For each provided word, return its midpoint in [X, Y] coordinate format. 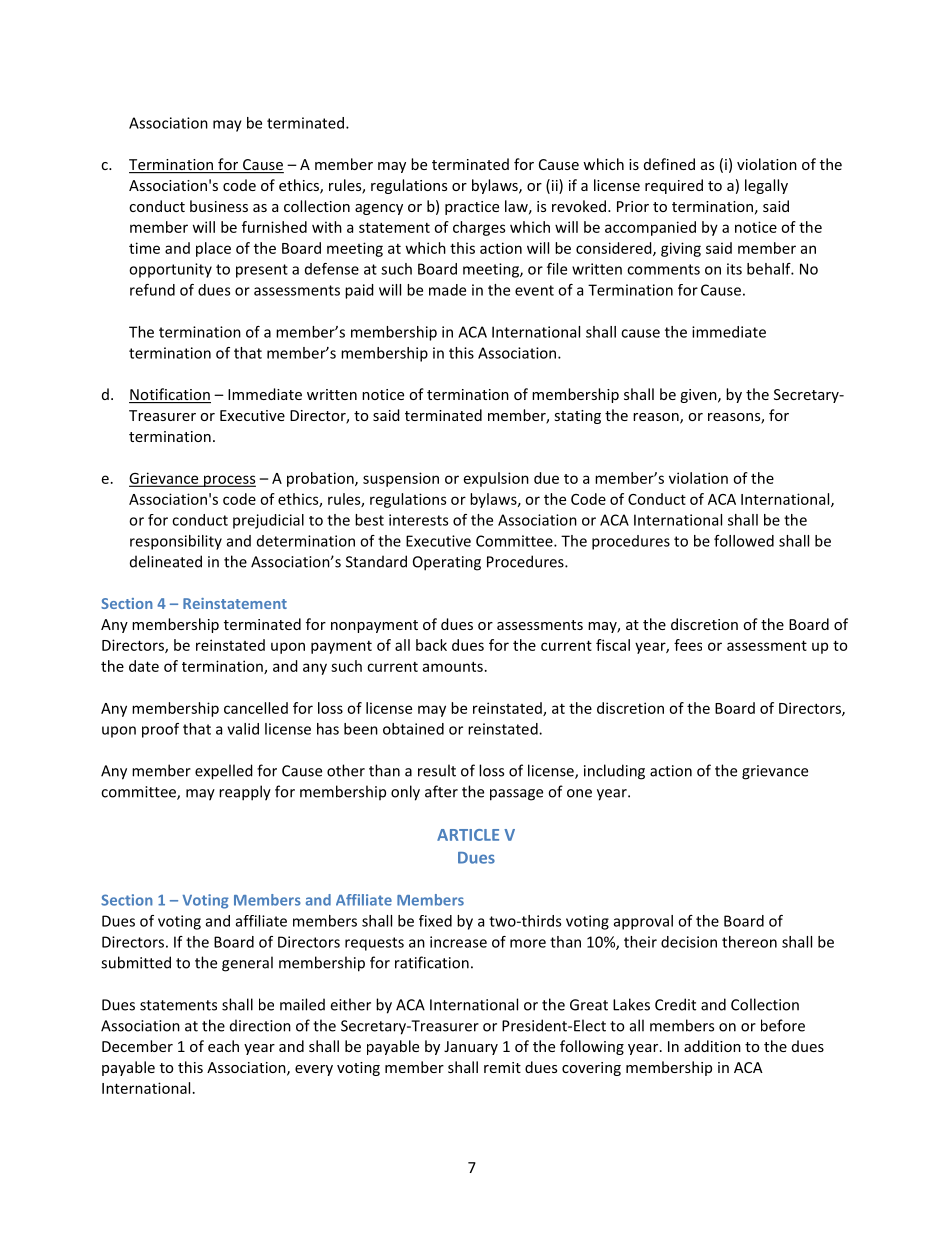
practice [472, 208]
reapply [245, 793]
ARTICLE [468, 835]
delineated [166, 561]
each [223, 1046]
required [674, 186]
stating [578, 417]
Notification [170, 395]
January [471, 1048]
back [431, 645]
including [614, 772]
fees [688, 645]
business [219, 206]
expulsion [496, 479]
